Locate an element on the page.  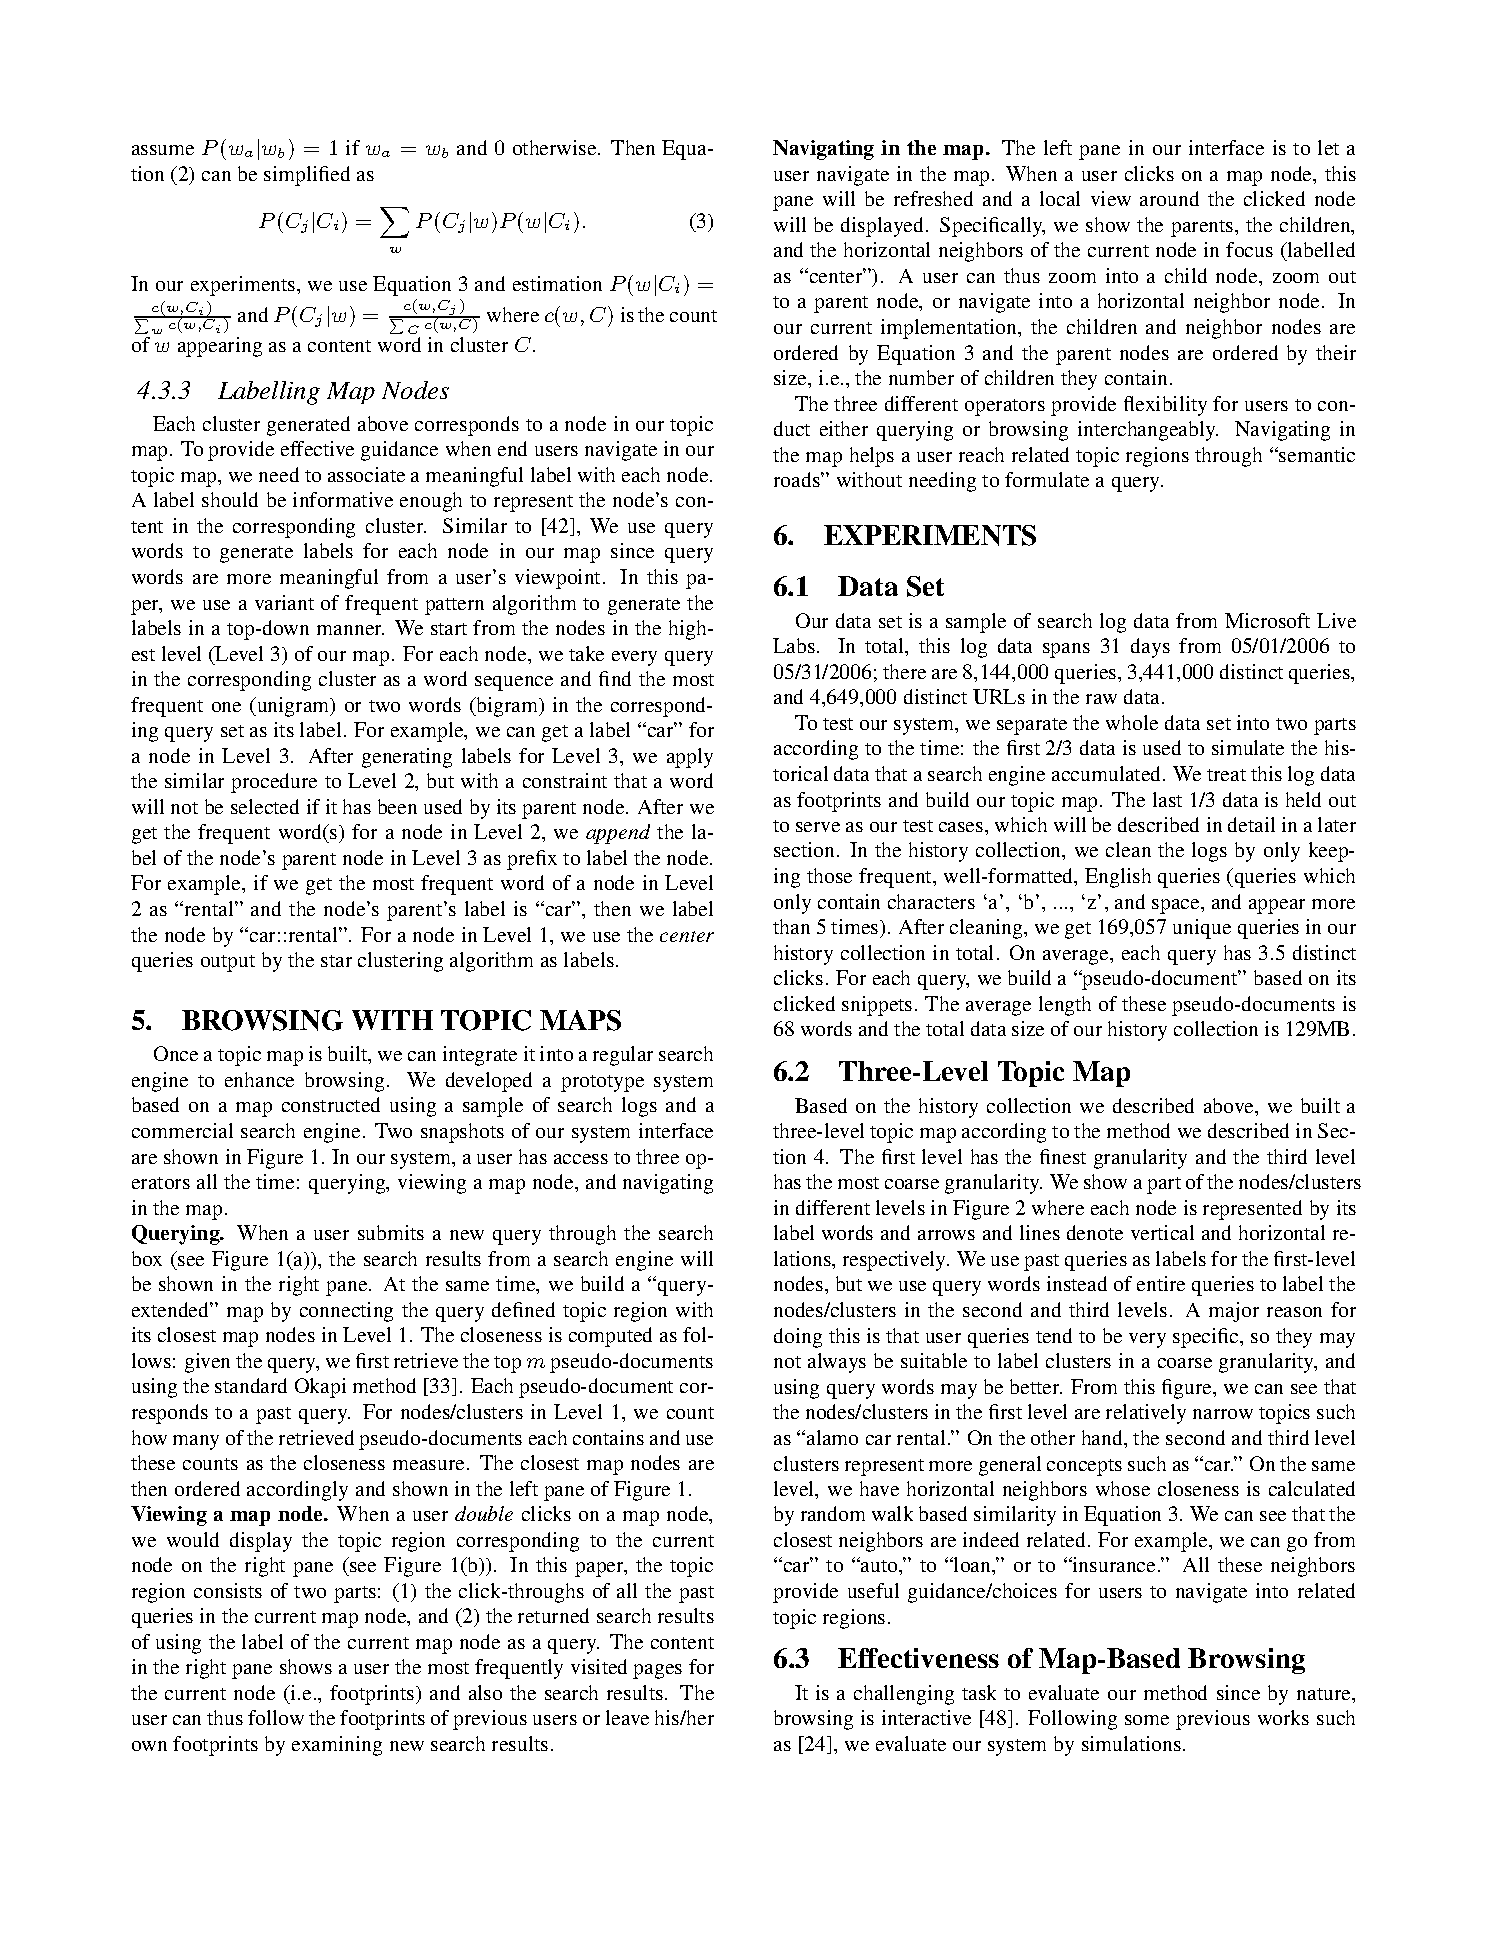
unique is located at coordinates (1202, 929).
